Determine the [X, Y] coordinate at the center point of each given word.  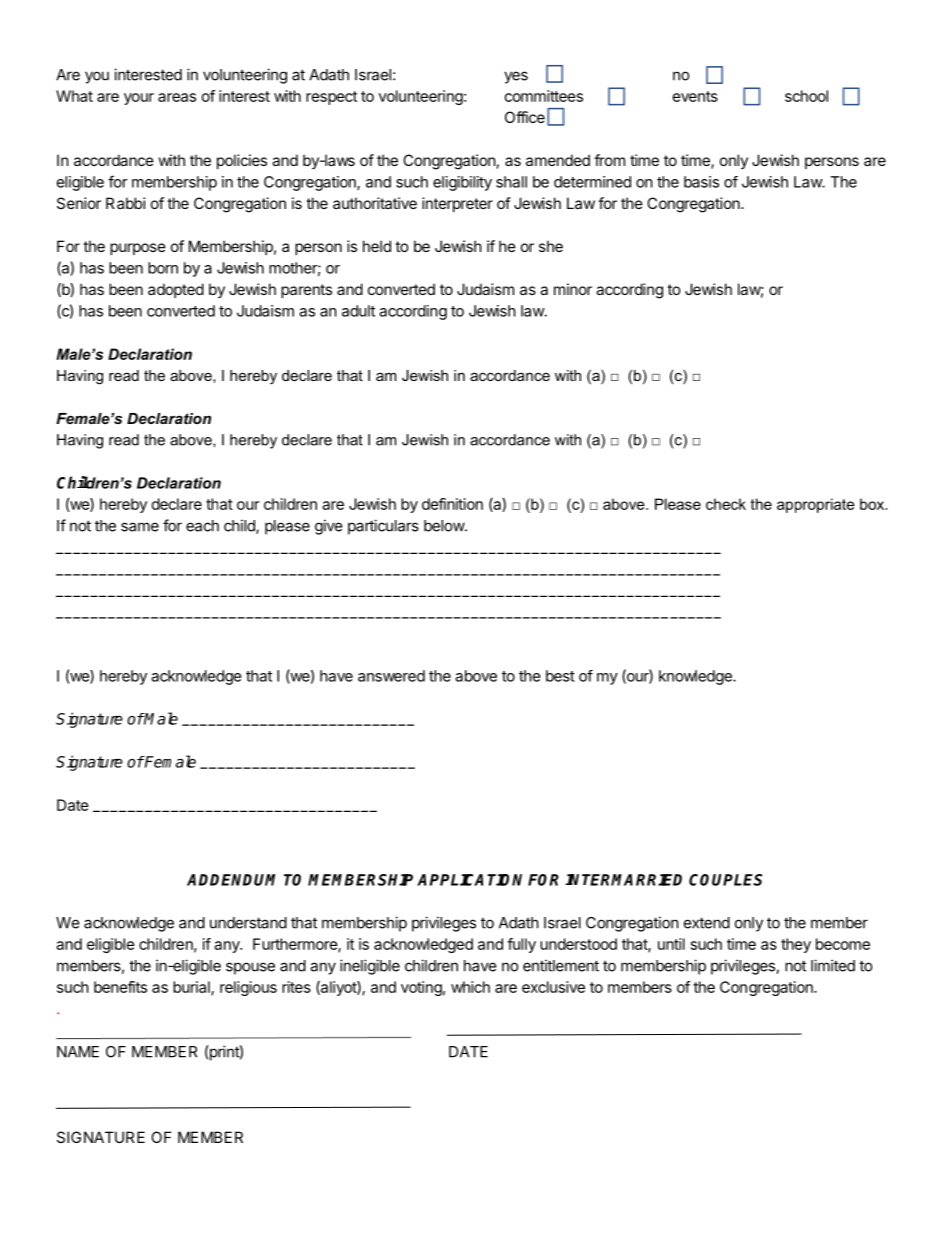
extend [707, 923]
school [806, 96]
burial [192, 988]
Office [525, 117]
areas [177, 97]
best [560, 676]
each [202, 526]
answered [391, 676]
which [470, 987]
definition [452, 504]
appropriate [816, 505]
